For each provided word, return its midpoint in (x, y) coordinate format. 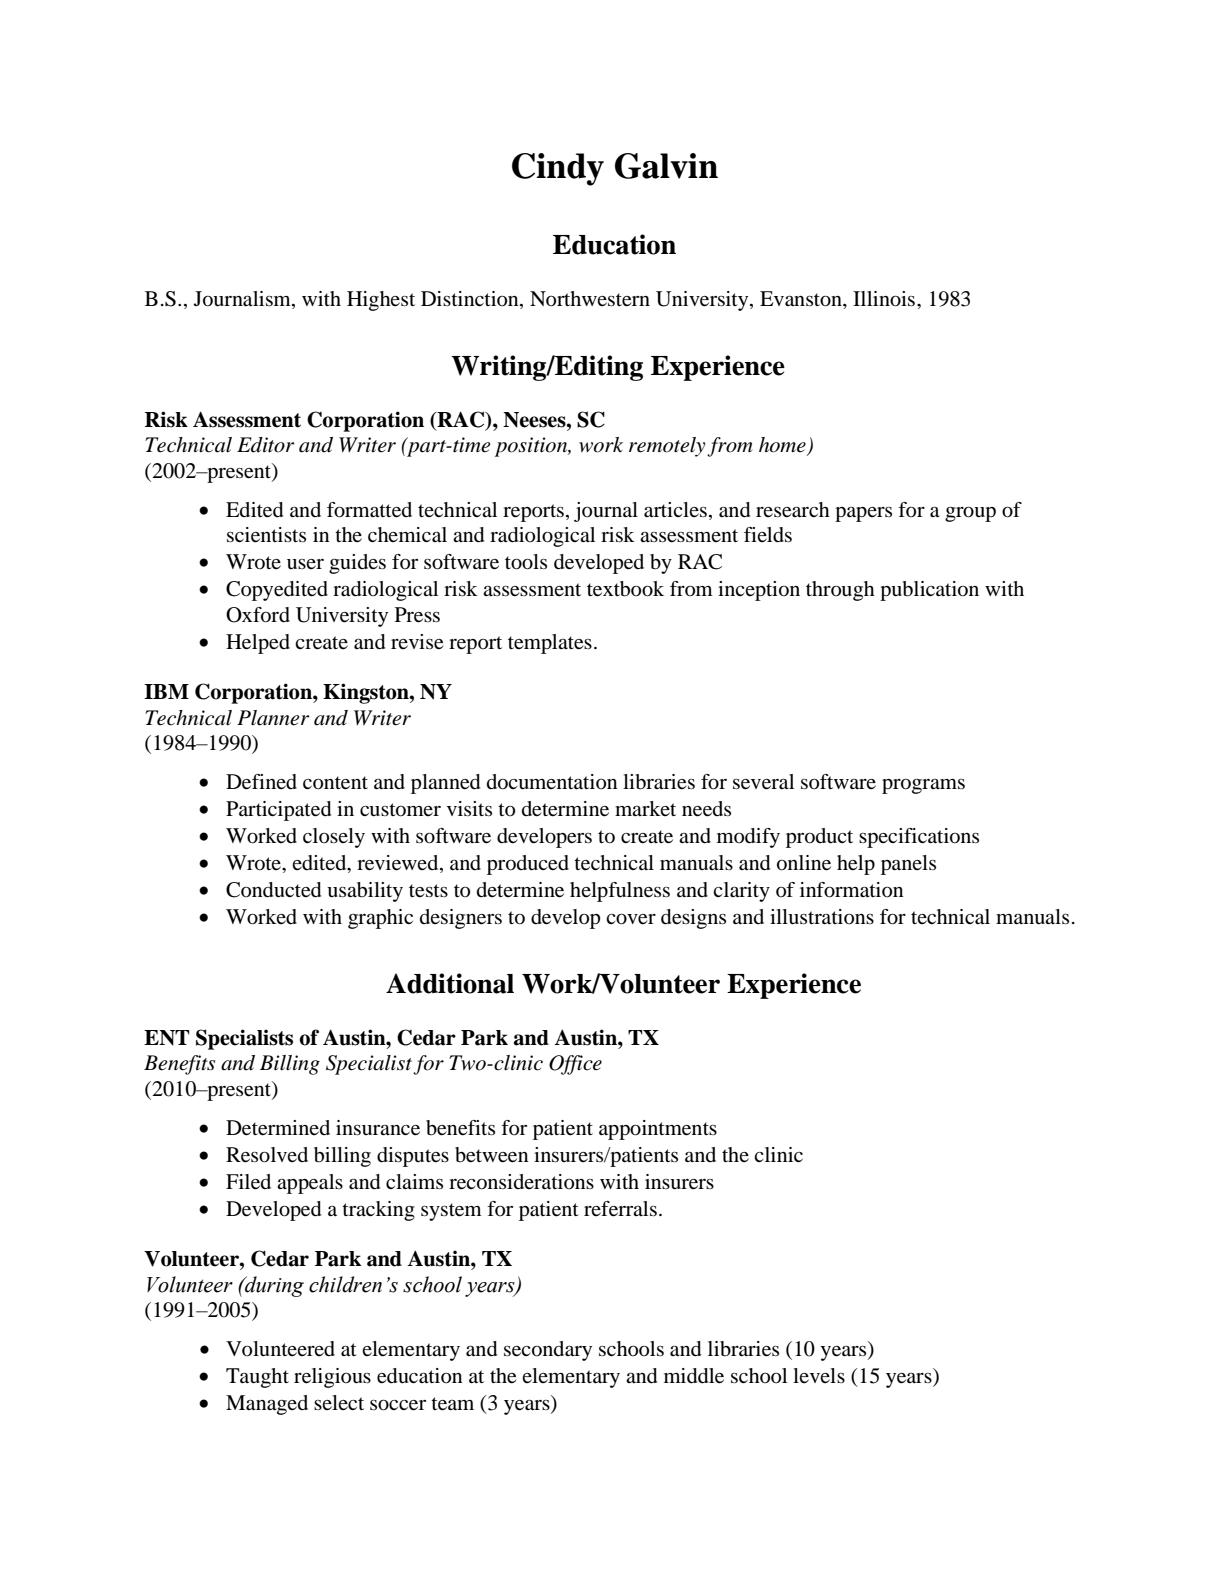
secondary (548, 1351)
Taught (257, 1378)
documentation (552, 782)
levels (819, 1375)
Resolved (267, 1155)
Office (575, 1065)
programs (923, 786)
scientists (266, 535)
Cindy (558, 169)
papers (863, 514)
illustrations (822, 917)
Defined (261, 782)
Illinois (884, 299)
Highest (381, 301)
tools (526, 562)
